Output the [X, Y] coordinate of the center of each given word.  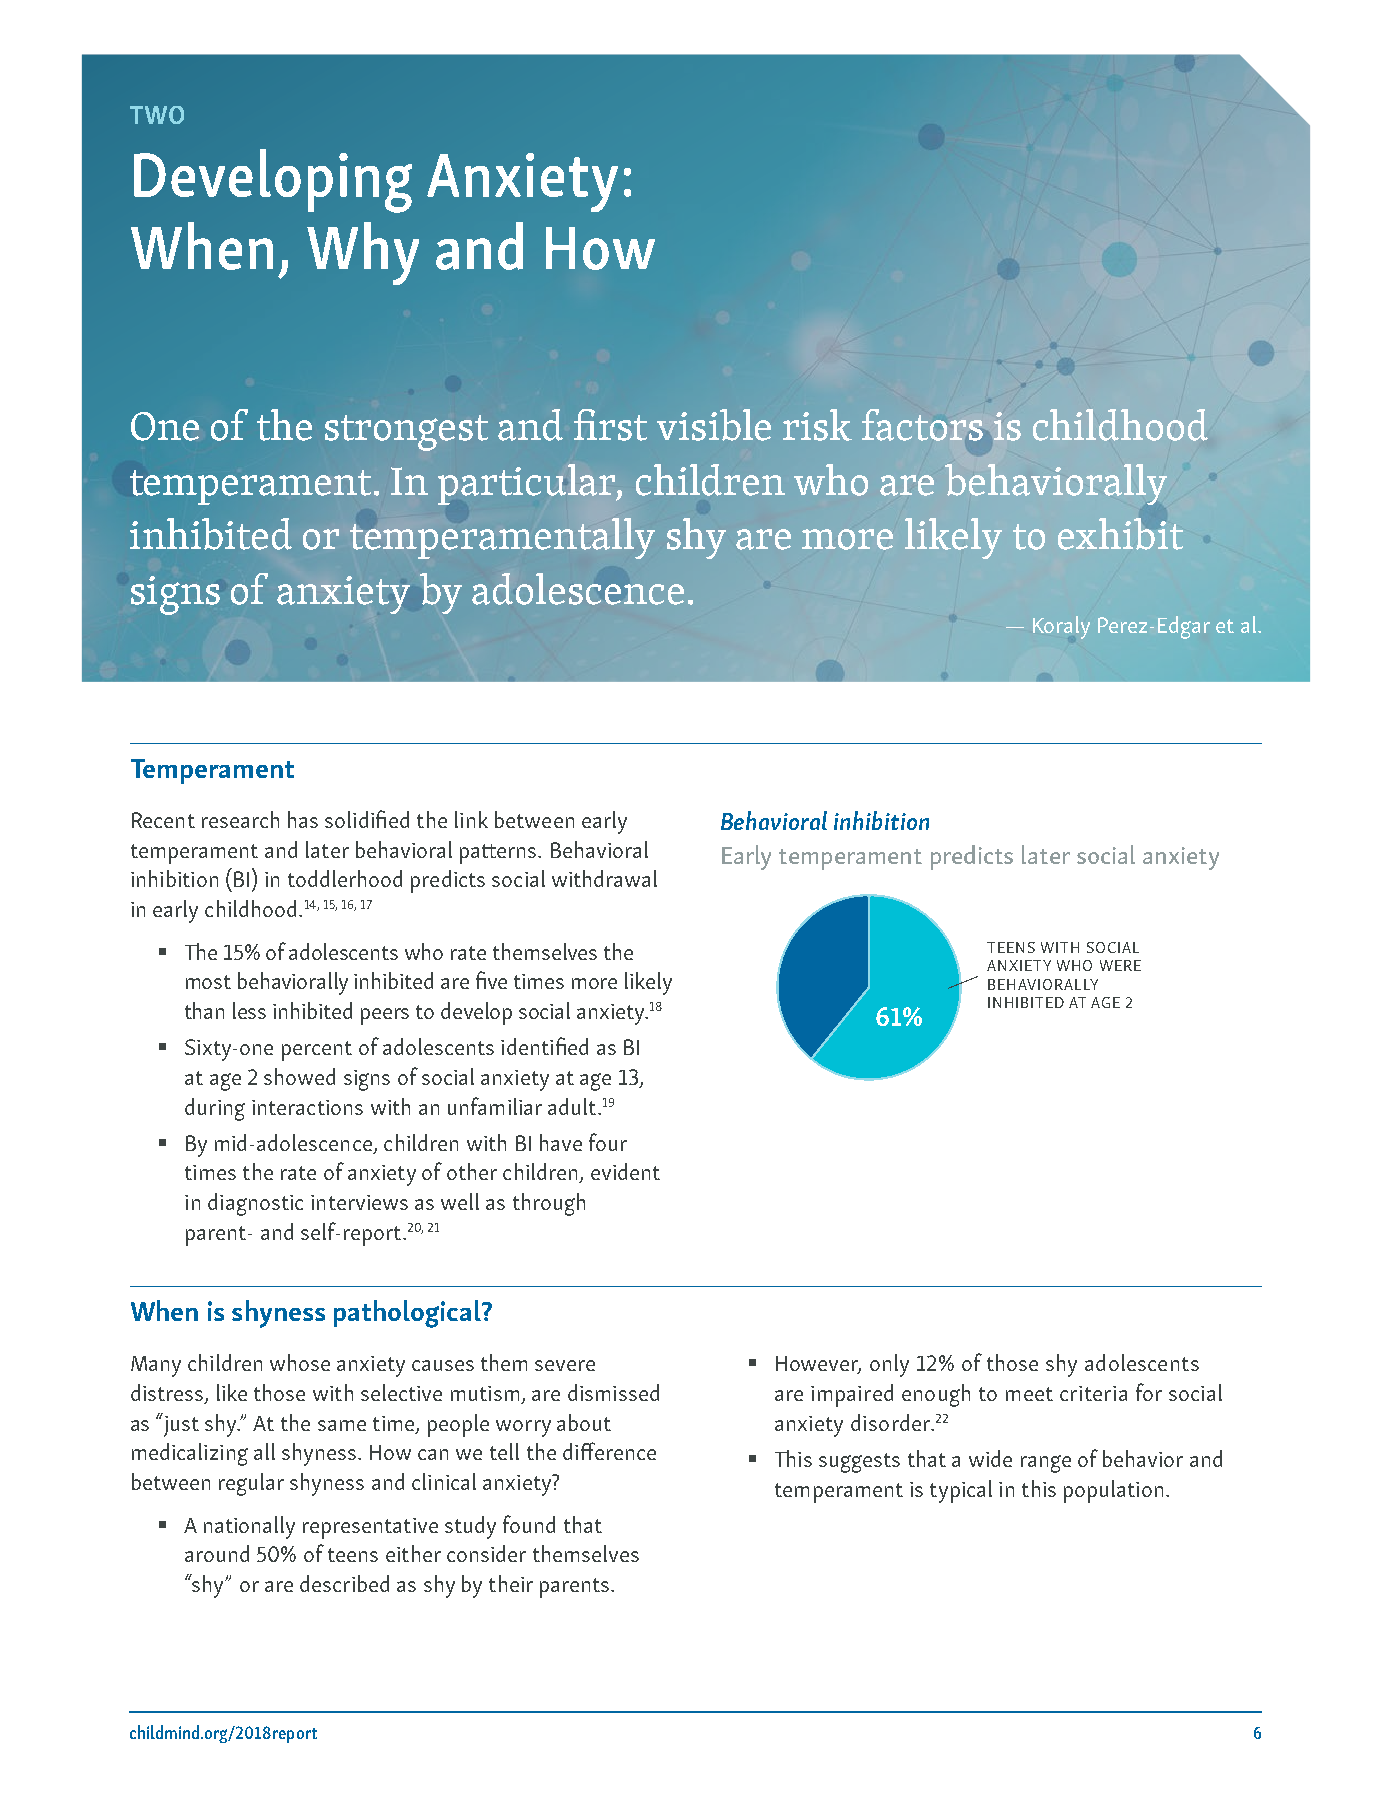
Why [363, 253]
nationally [249, 1527]
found [529, 1524]
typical [961, 1491]
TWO [157, 115]
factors [922, 425]
